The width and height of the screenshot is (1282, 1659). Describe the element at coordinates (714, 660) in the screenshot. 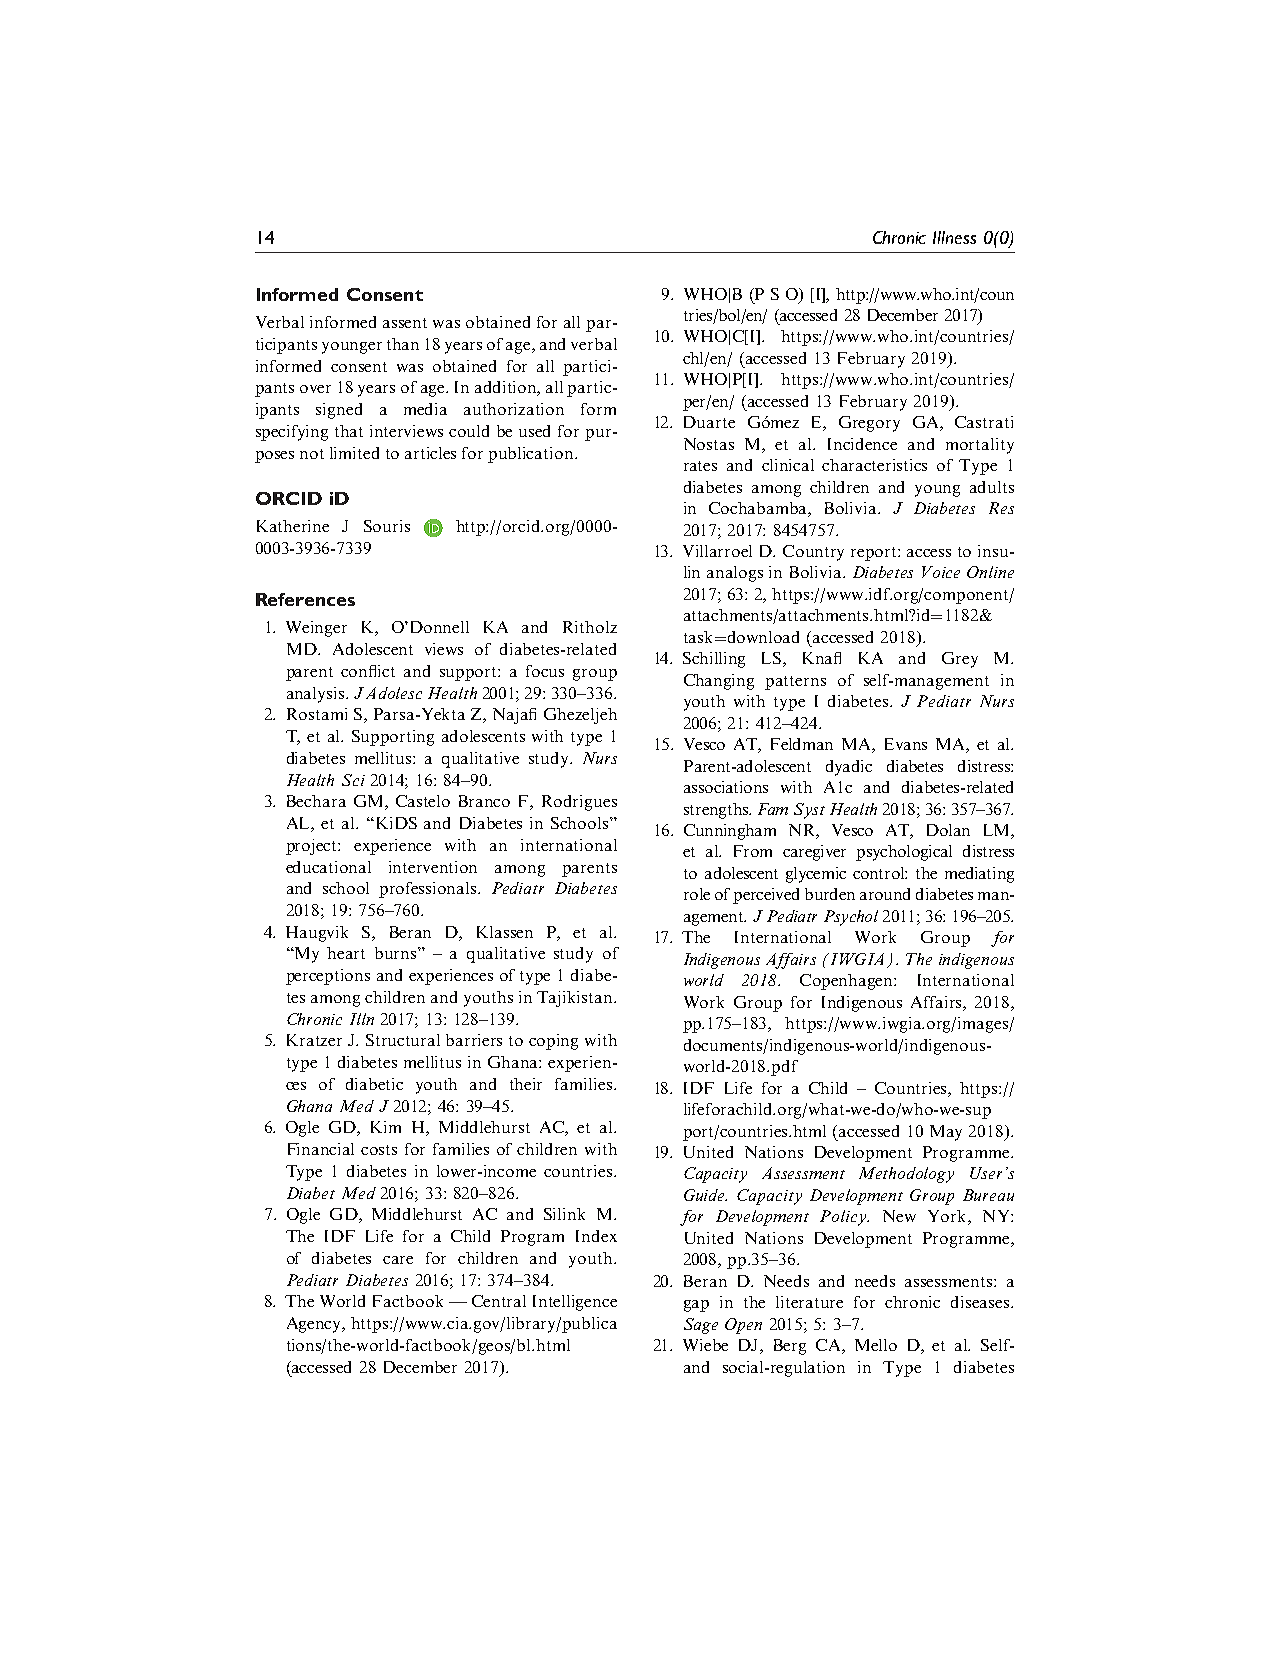

I see `Schilling` at that location.
